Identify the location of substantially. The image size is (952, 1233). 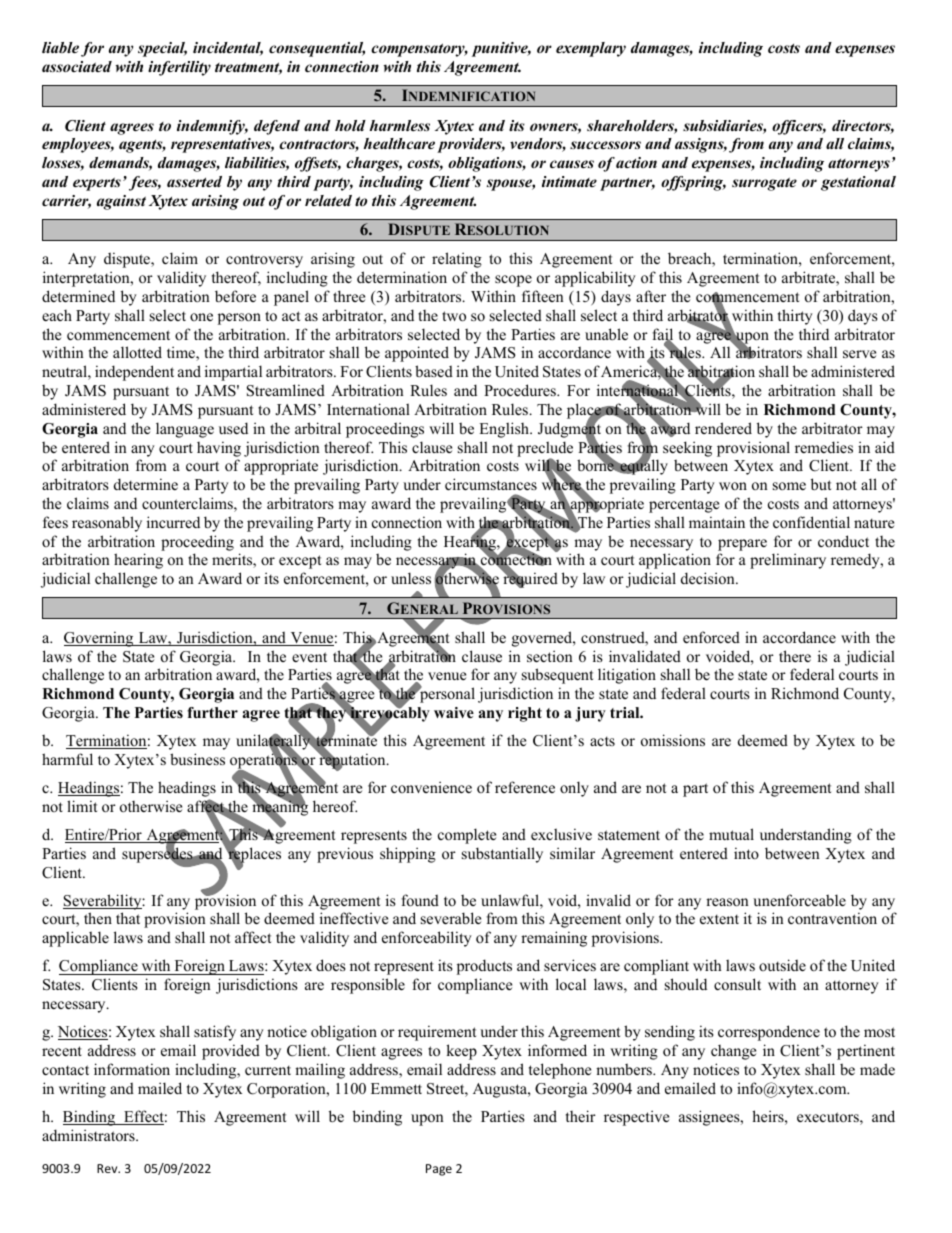
(502, 855).
